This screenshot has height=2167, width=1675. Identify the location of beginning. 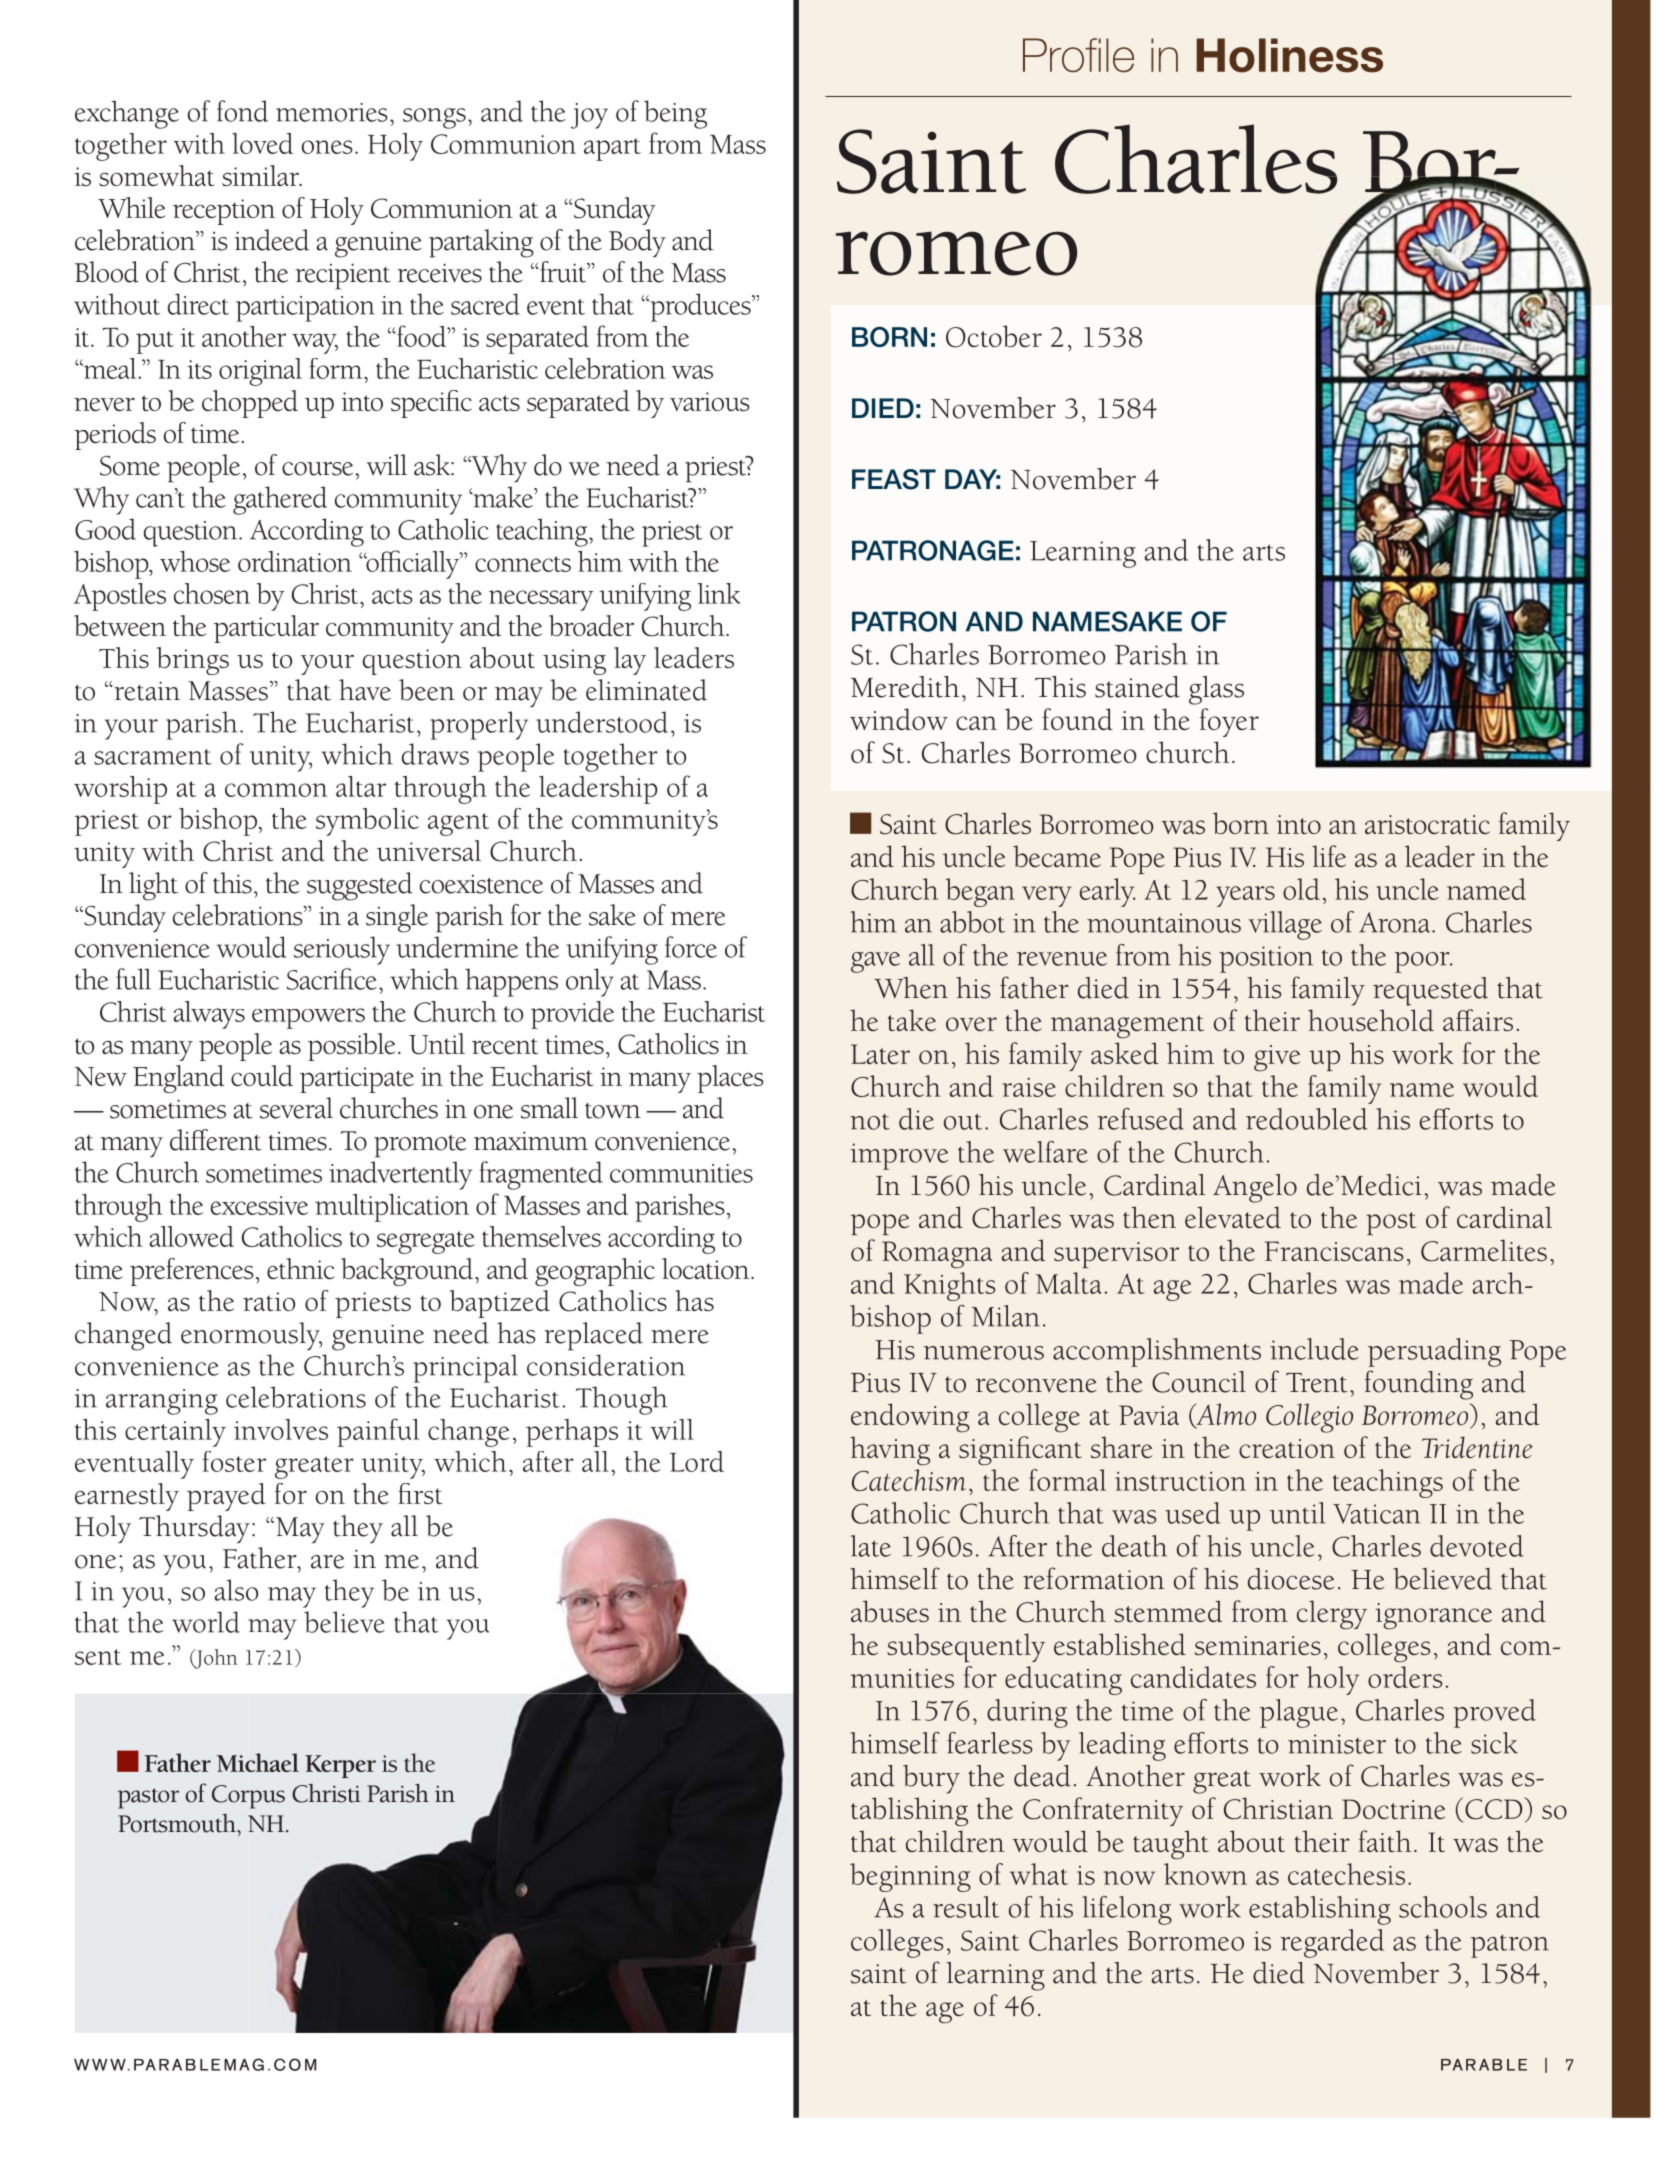
(910, 1877).
